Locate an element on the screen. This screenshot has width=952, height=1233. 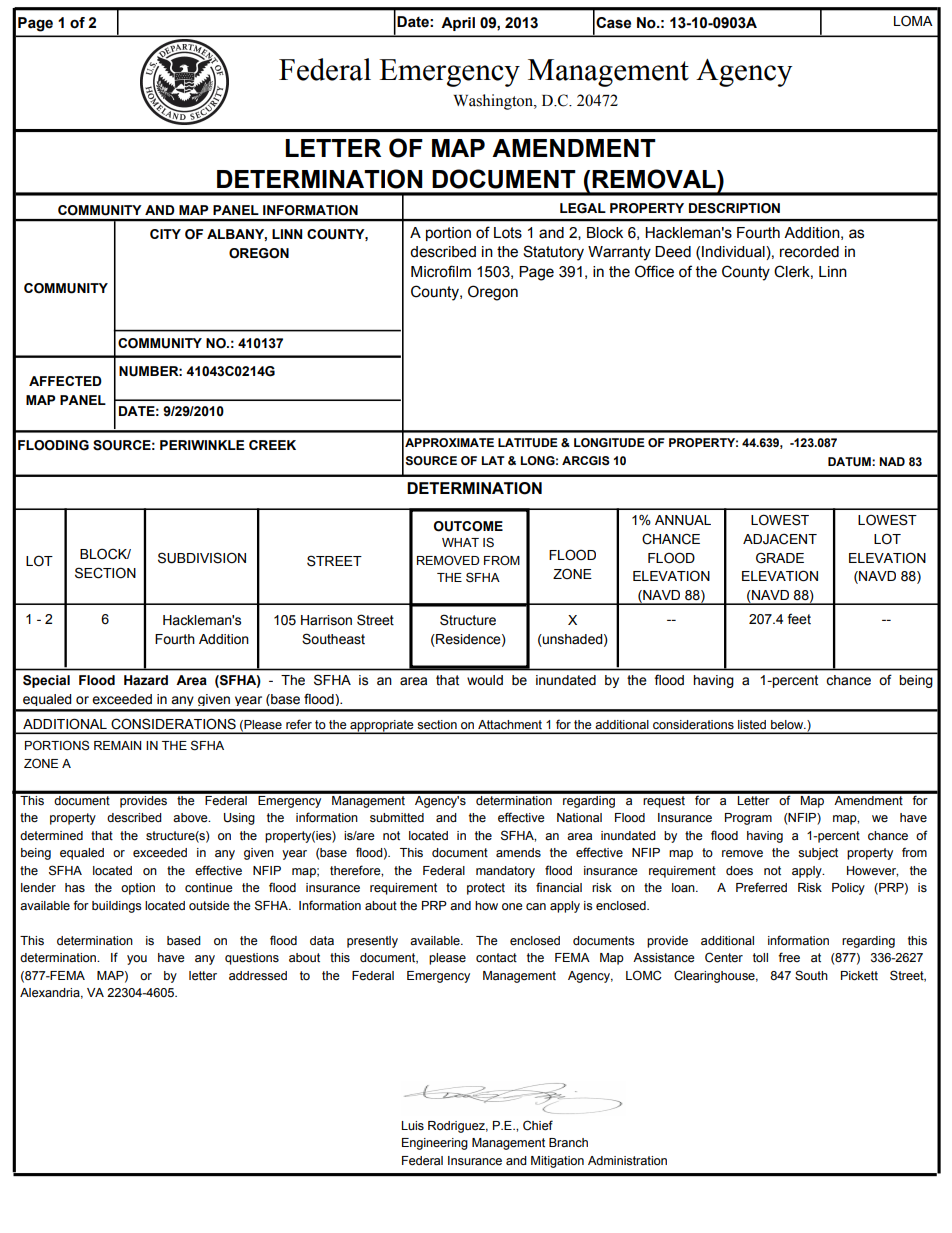
CITY is located at coordinates (165, 234).
